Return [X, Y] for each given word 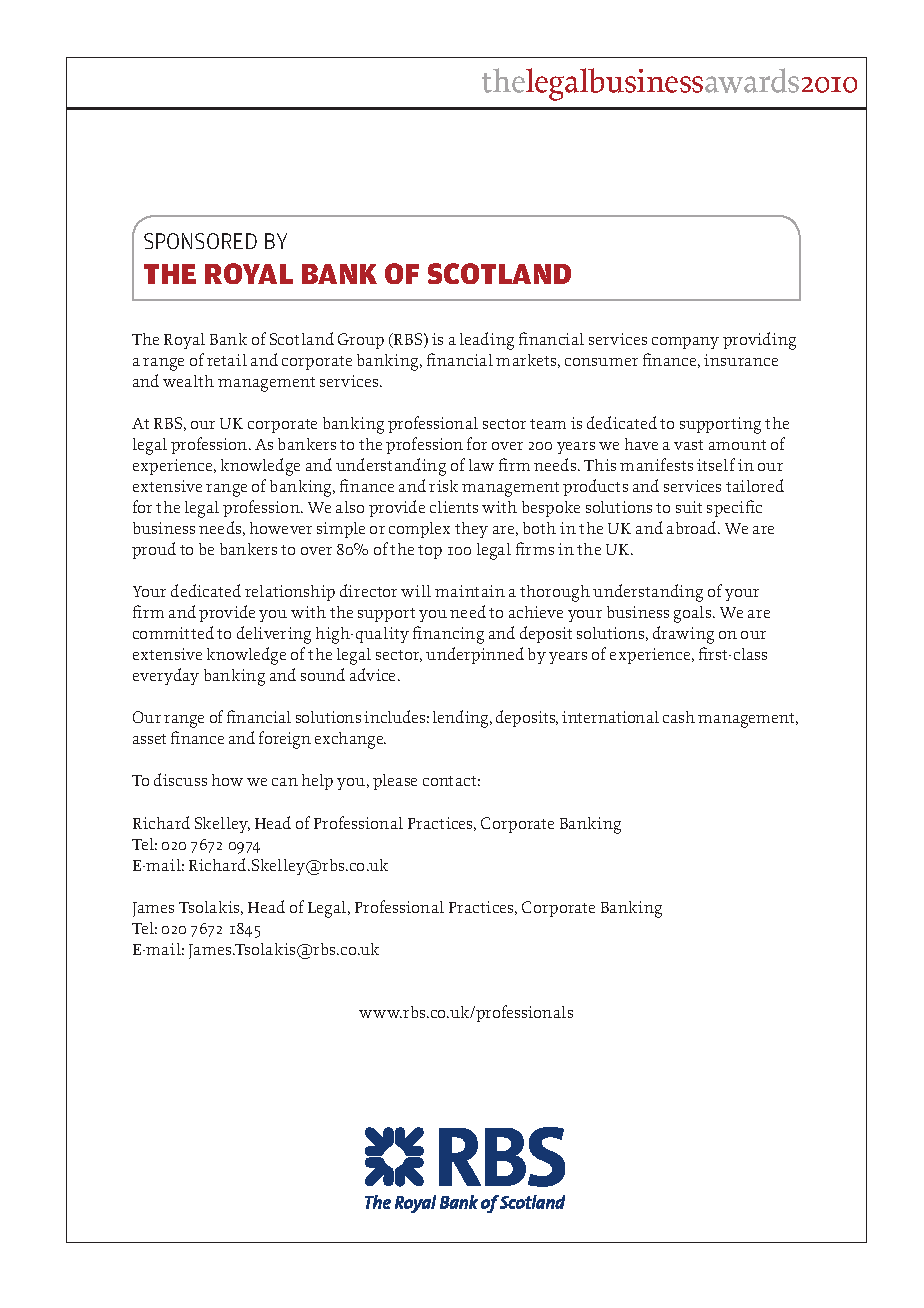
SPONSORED [200, 241]
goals [694, 614]
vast [688, 445]
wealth [188, 381]
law [481, 465]
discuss [180, 779]
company [685, 343]
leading [487, 341]
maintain [470, 591]
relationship [290, 593]
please [395, 782]
